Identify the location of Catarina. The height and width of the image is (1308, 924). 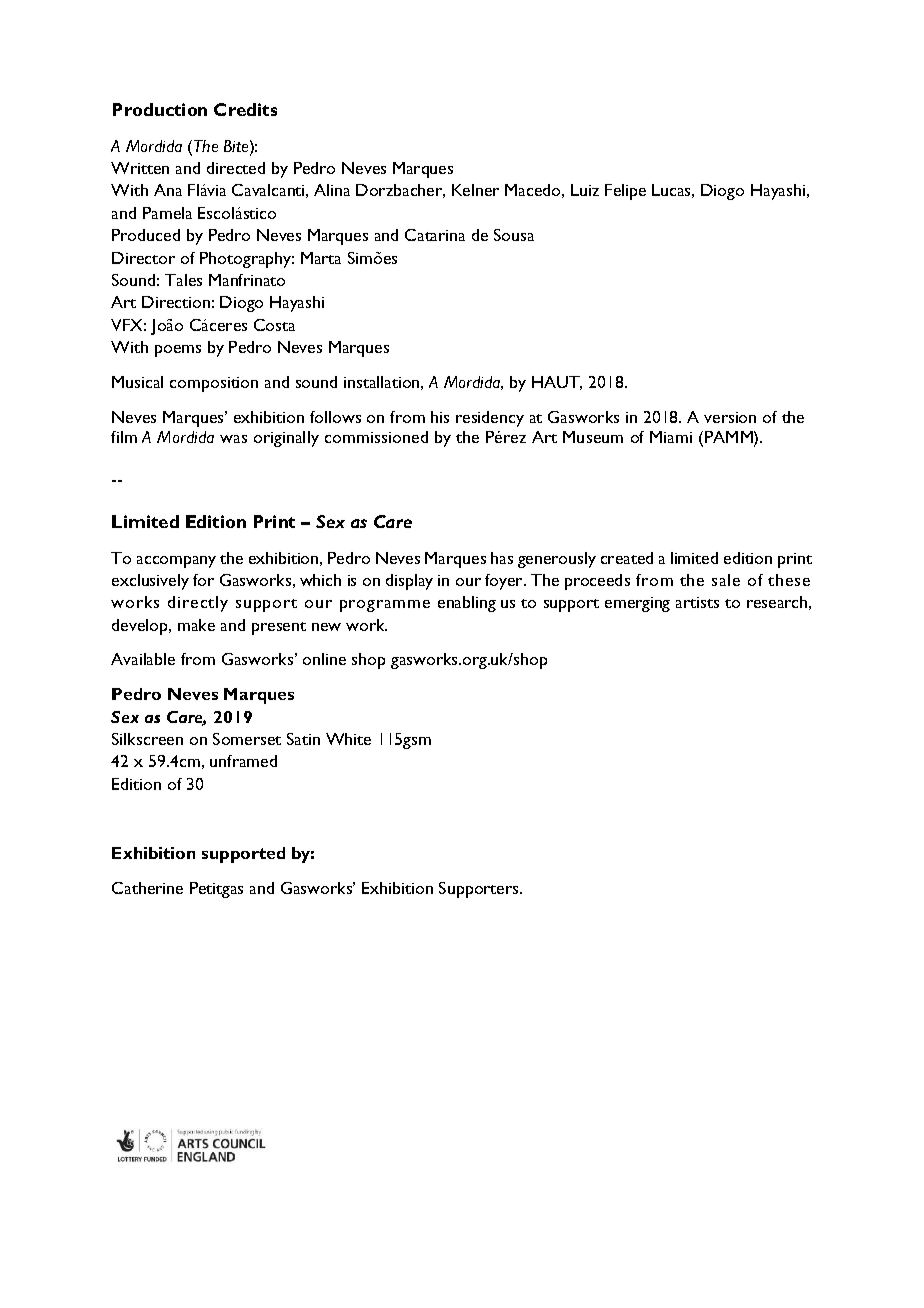
(435, 235).
